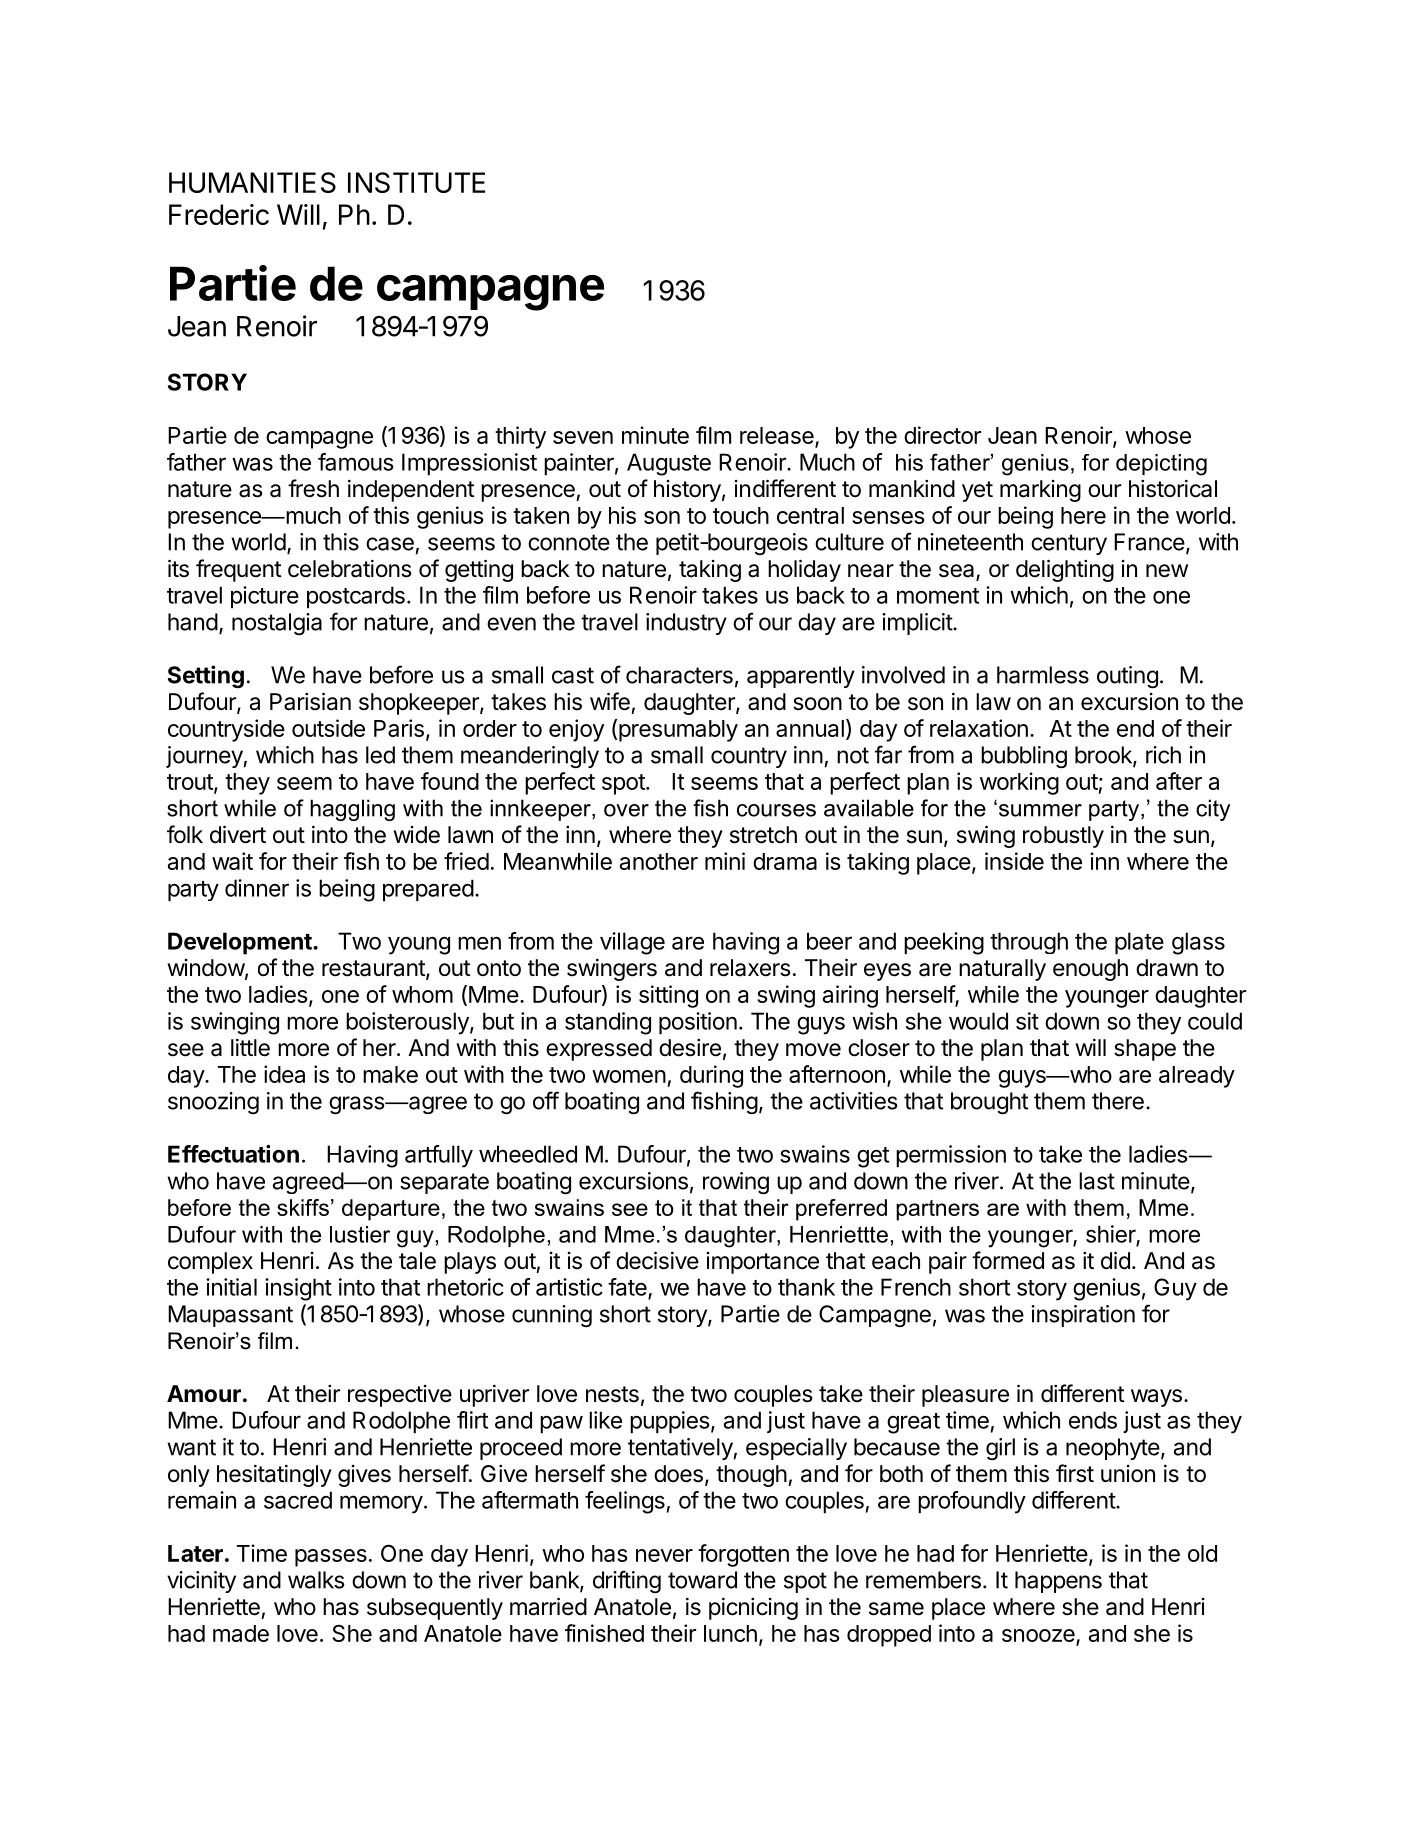 This screenshot has width=1416, height=1833. Describe the element at coordinates (284, 1074) in the screenshot. I see `idea` at that location.
